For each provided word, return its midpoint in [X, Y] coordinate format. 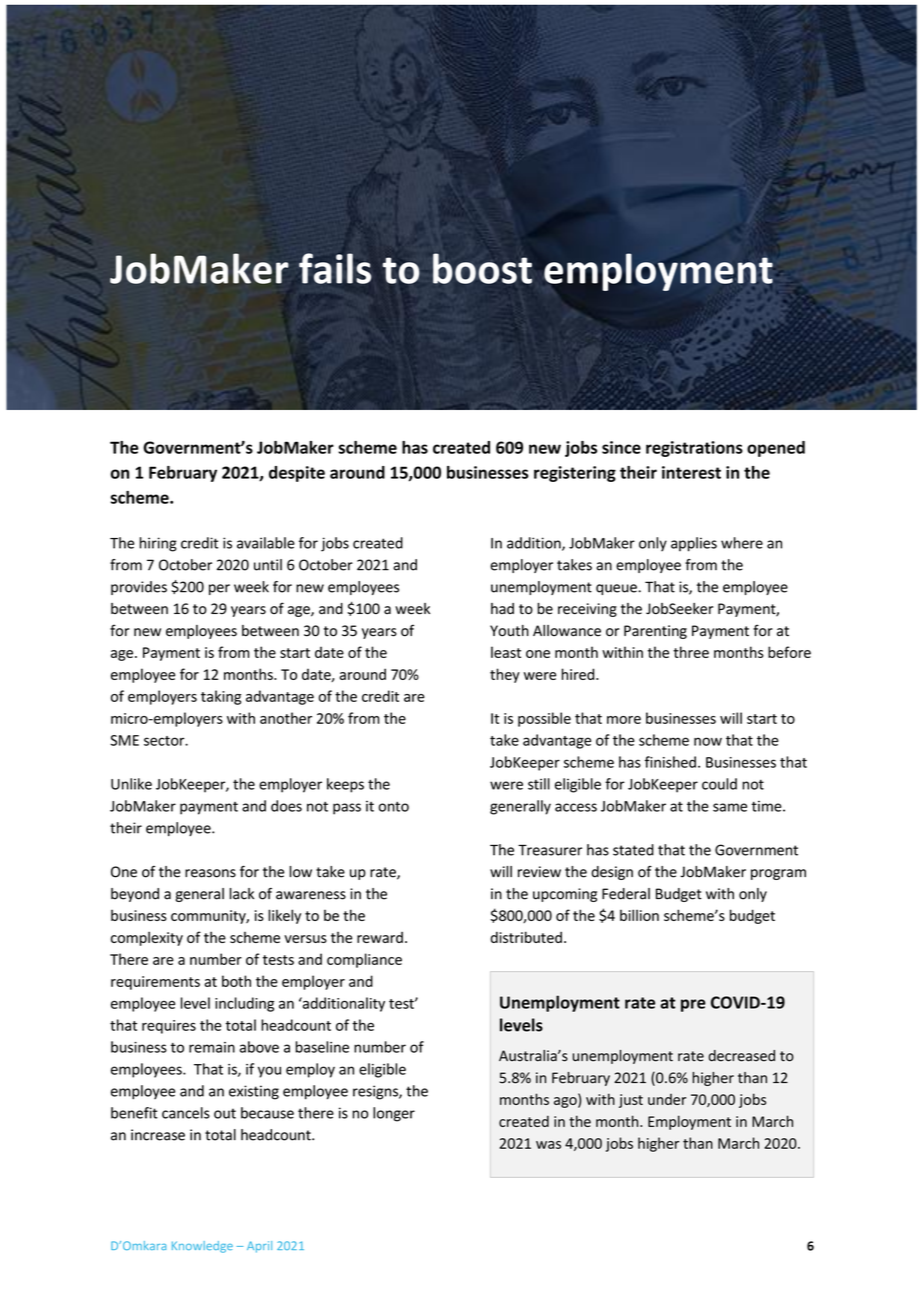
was [548, 1145]
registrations [694, 449]
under [667, 1099]
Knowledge [202, 1247]
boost [482, 268]
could [719, 784]
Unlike [131, 784]
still [539, 784]
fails [335, 268]
